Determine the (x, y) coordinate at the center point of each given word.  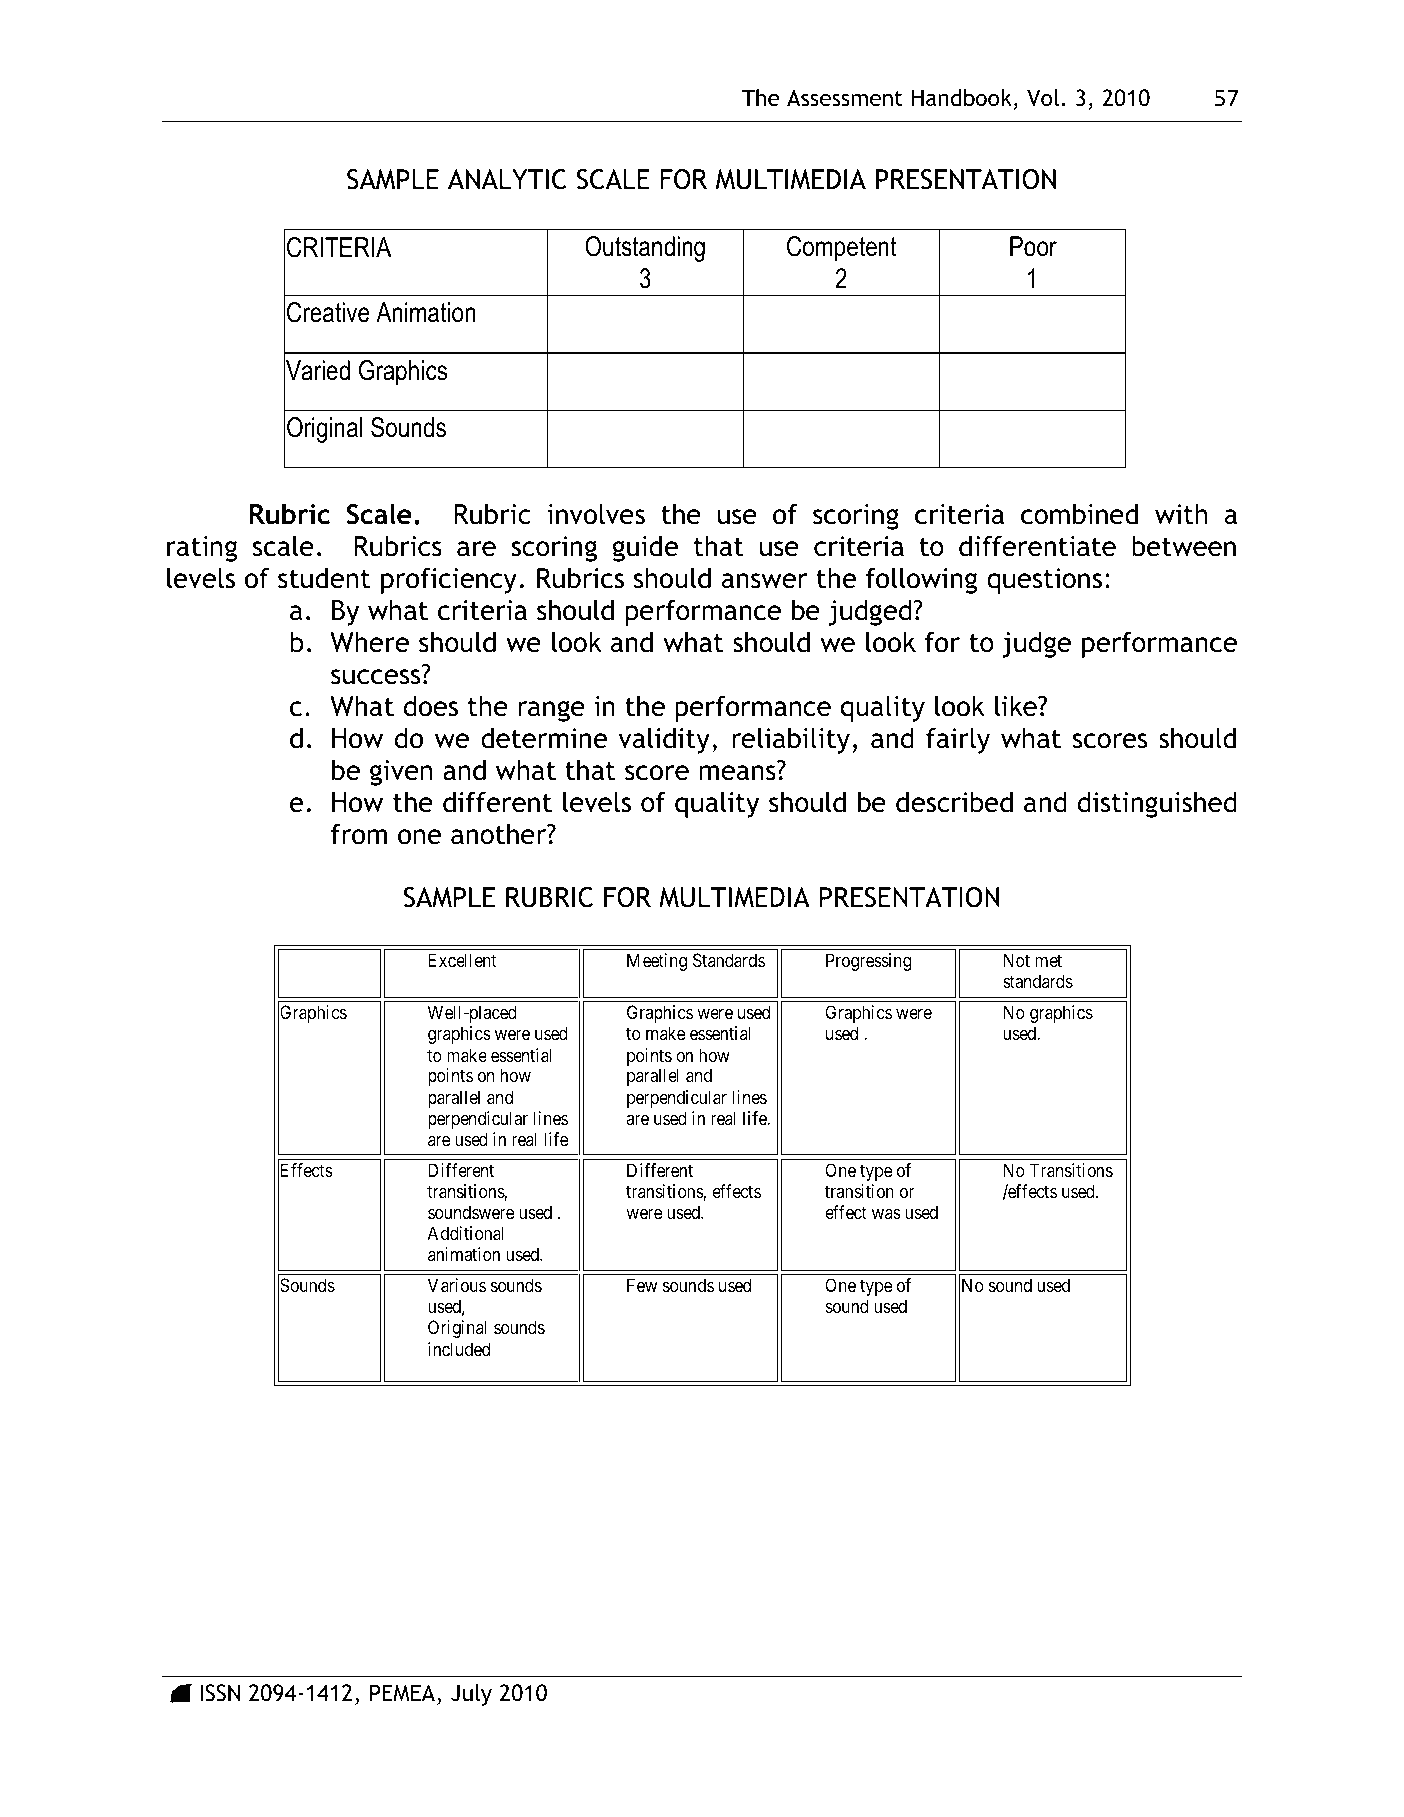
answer (764, 581)
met (1048, 960)
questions (1044, 581)
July (471, 1695)
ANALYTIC (507, 179)
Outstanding (645, 249)
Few (642, 1285)
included (459, 1349)
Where (369, 642)
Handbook (962, 98)
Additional (466, 1233)
